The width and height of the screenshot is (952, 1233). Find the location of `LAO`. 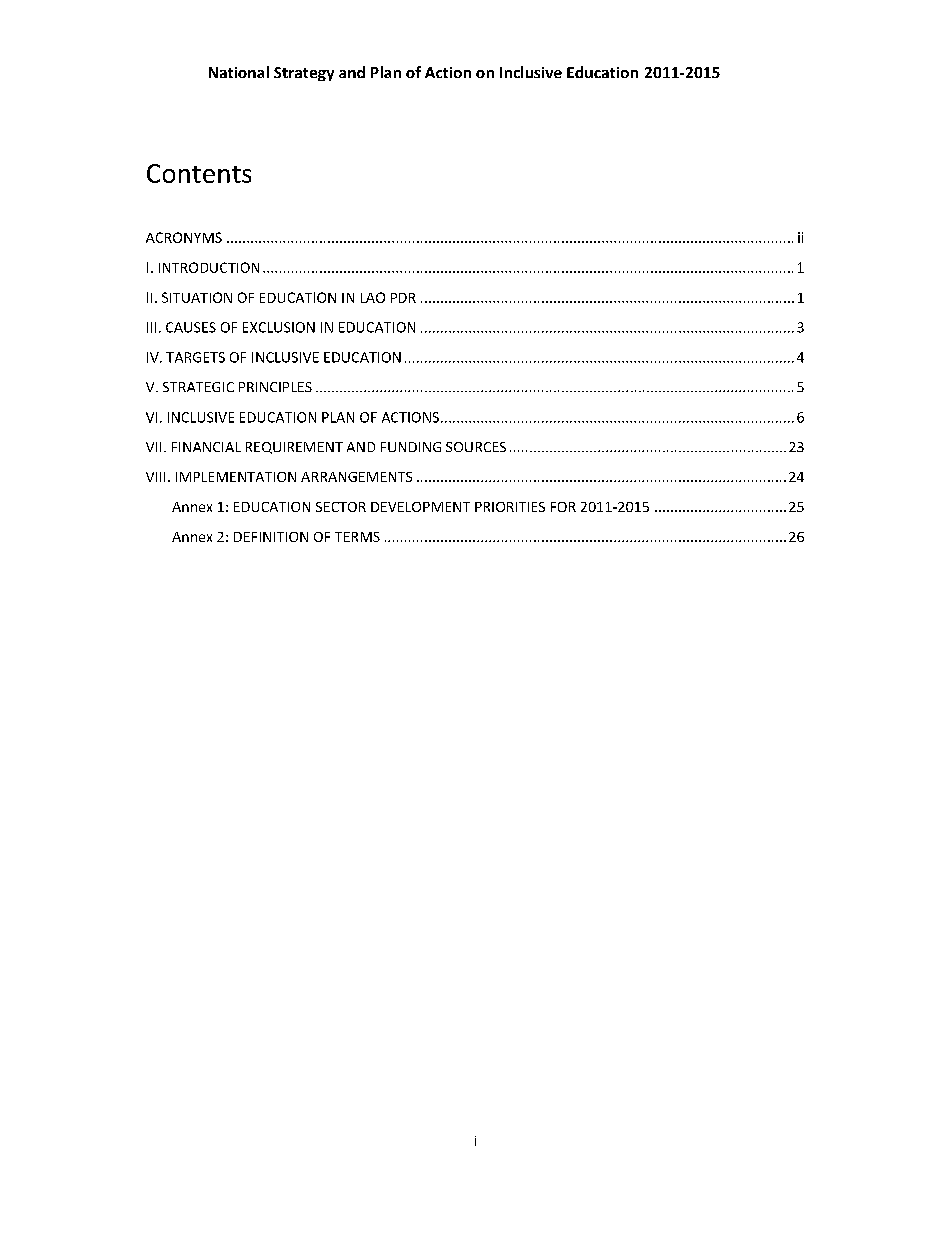

LAO is located at coordinates (373, 297).
